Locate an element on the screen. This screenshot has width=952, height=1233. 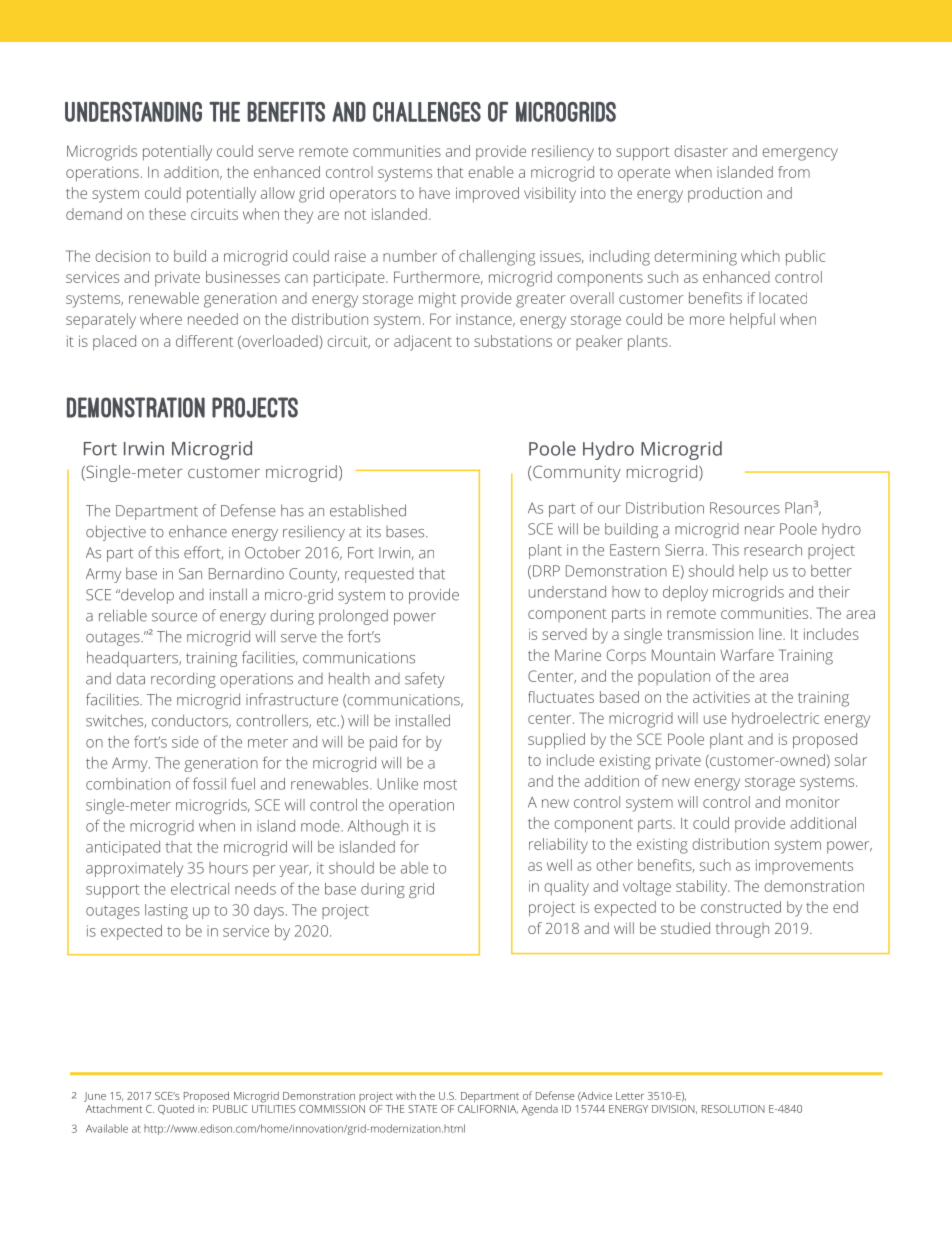
different is located at coordinates (204, 341).
